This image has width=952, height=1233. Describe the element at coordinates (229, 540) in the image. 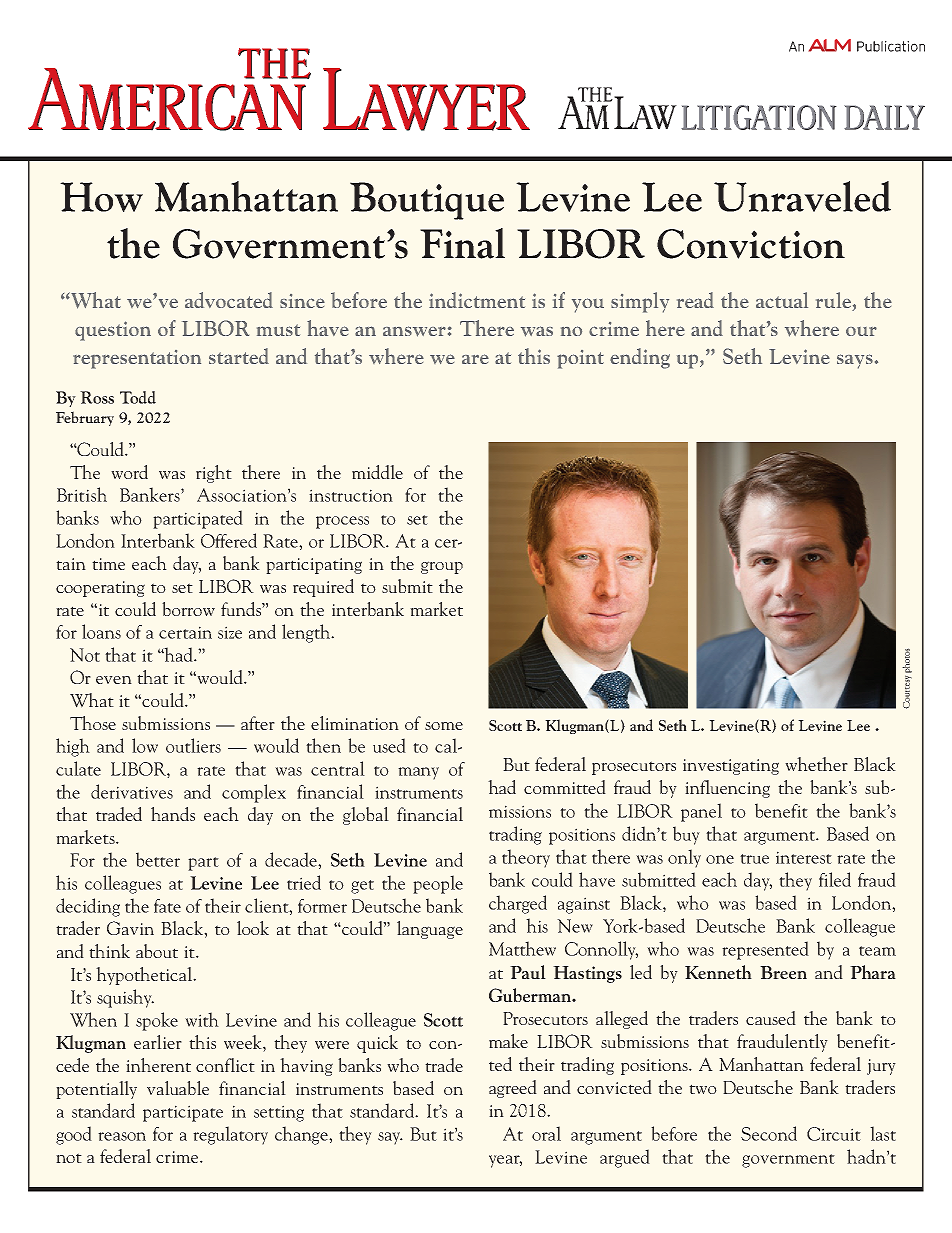

I see `Offered` at that location.
